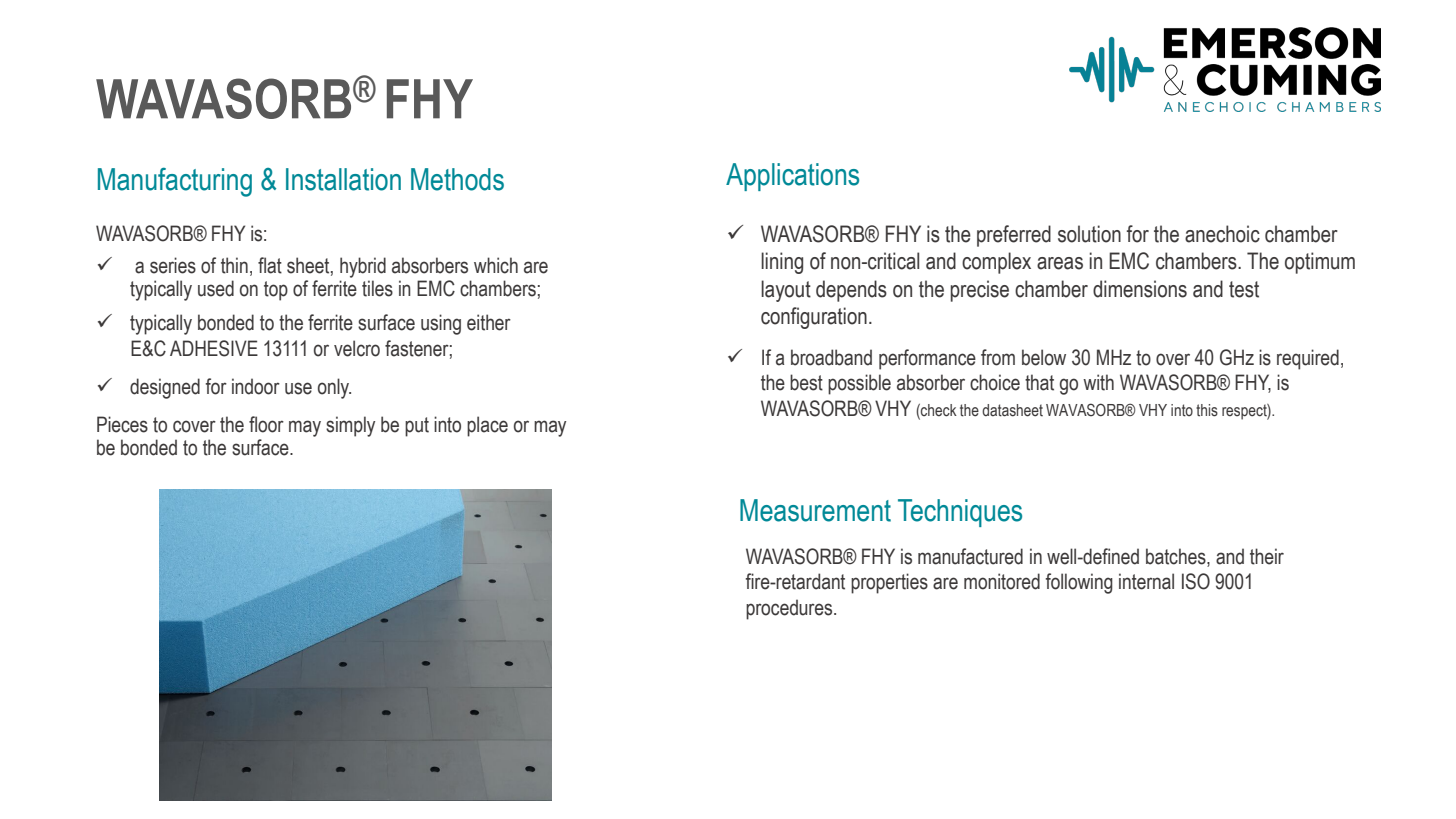  What do you see at coordinates (792, 177) in the image?
I see `Applications` at bounding box center [792, 177].
